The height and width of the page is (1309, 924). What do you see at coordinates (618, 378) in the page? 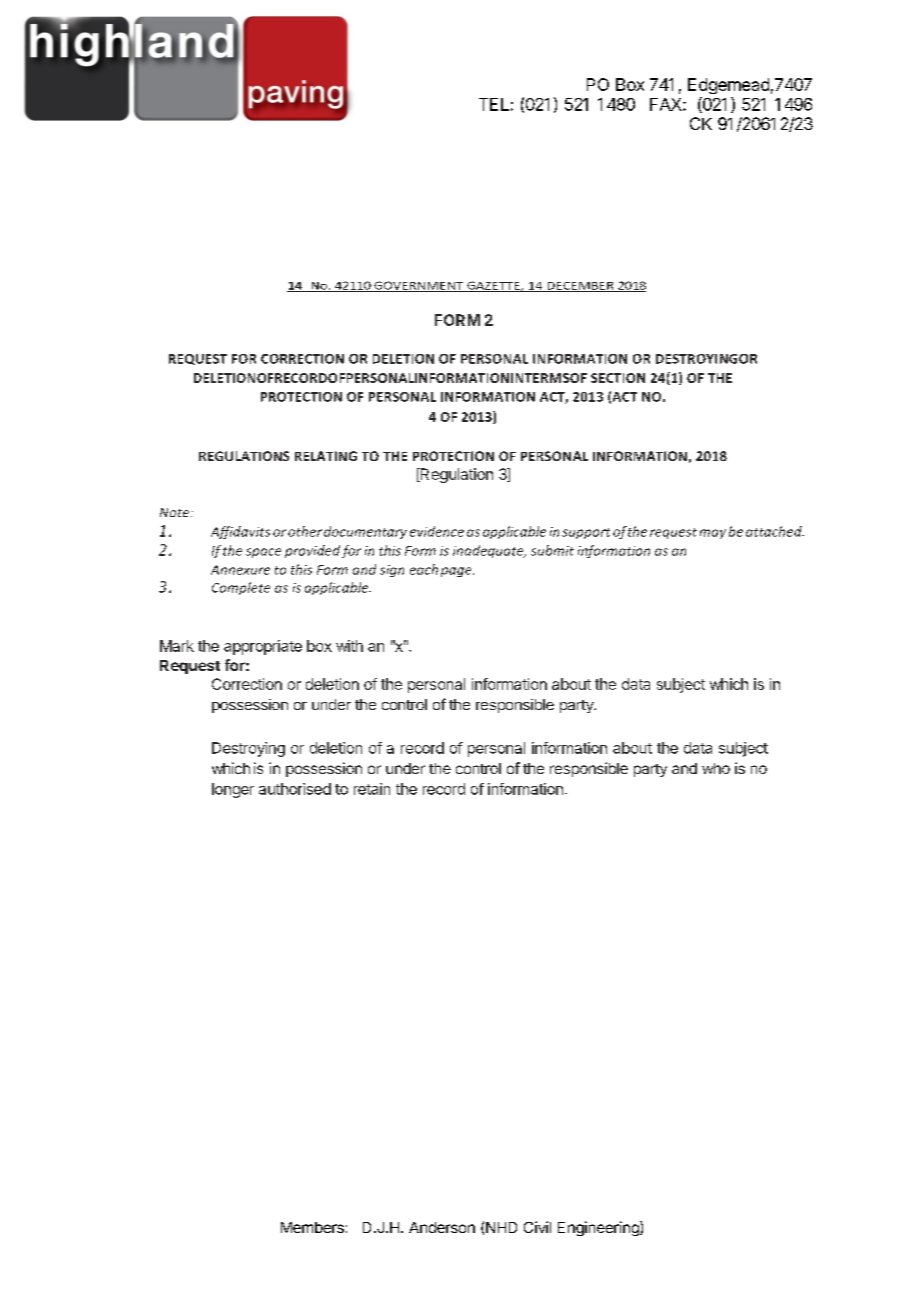
I see `SECTION` at bounding box center [618, 378].
